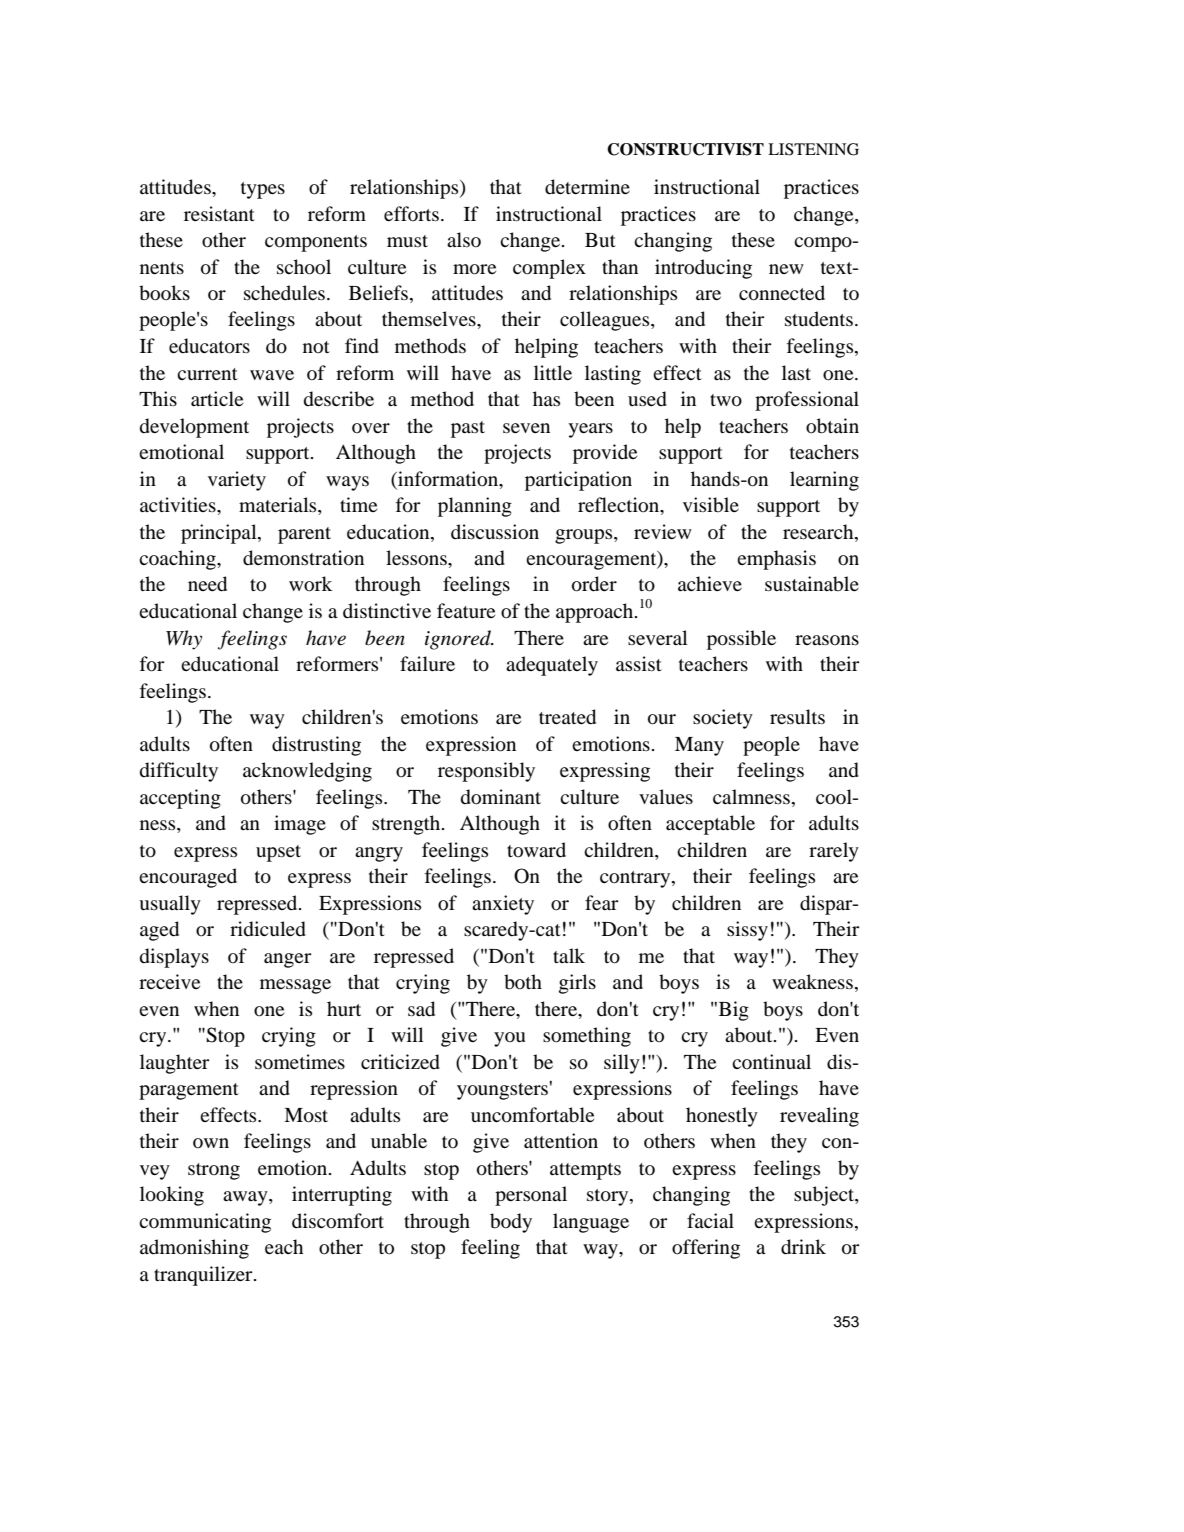 The height and width of the screenshot is (1532, 1184). Describe the element at coordinates (567, 717) in the screenshot. I see `treated` at that location.
